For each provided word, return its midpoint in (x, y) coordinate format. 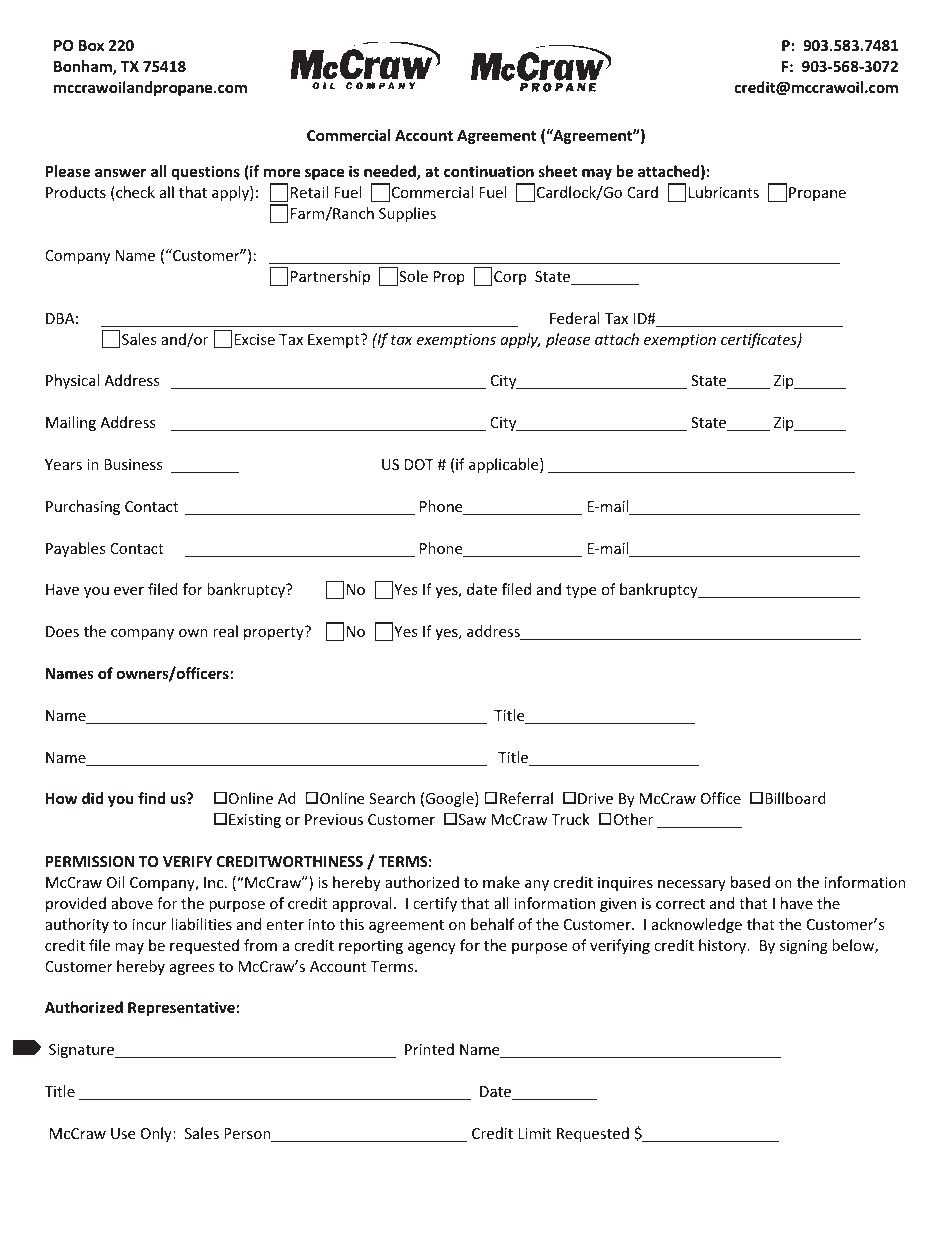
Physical (72, 381)
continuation (489, 171)
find (151, 798)
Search (392, 798)
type (581, 591)
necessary (692, 885)
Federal (575, 318)
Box (91, 45)
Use (123, 1133)
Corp (510, 278)
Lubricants (724, 192)
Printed (429, 1049)
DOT (419, 464)
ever (129, 591)
